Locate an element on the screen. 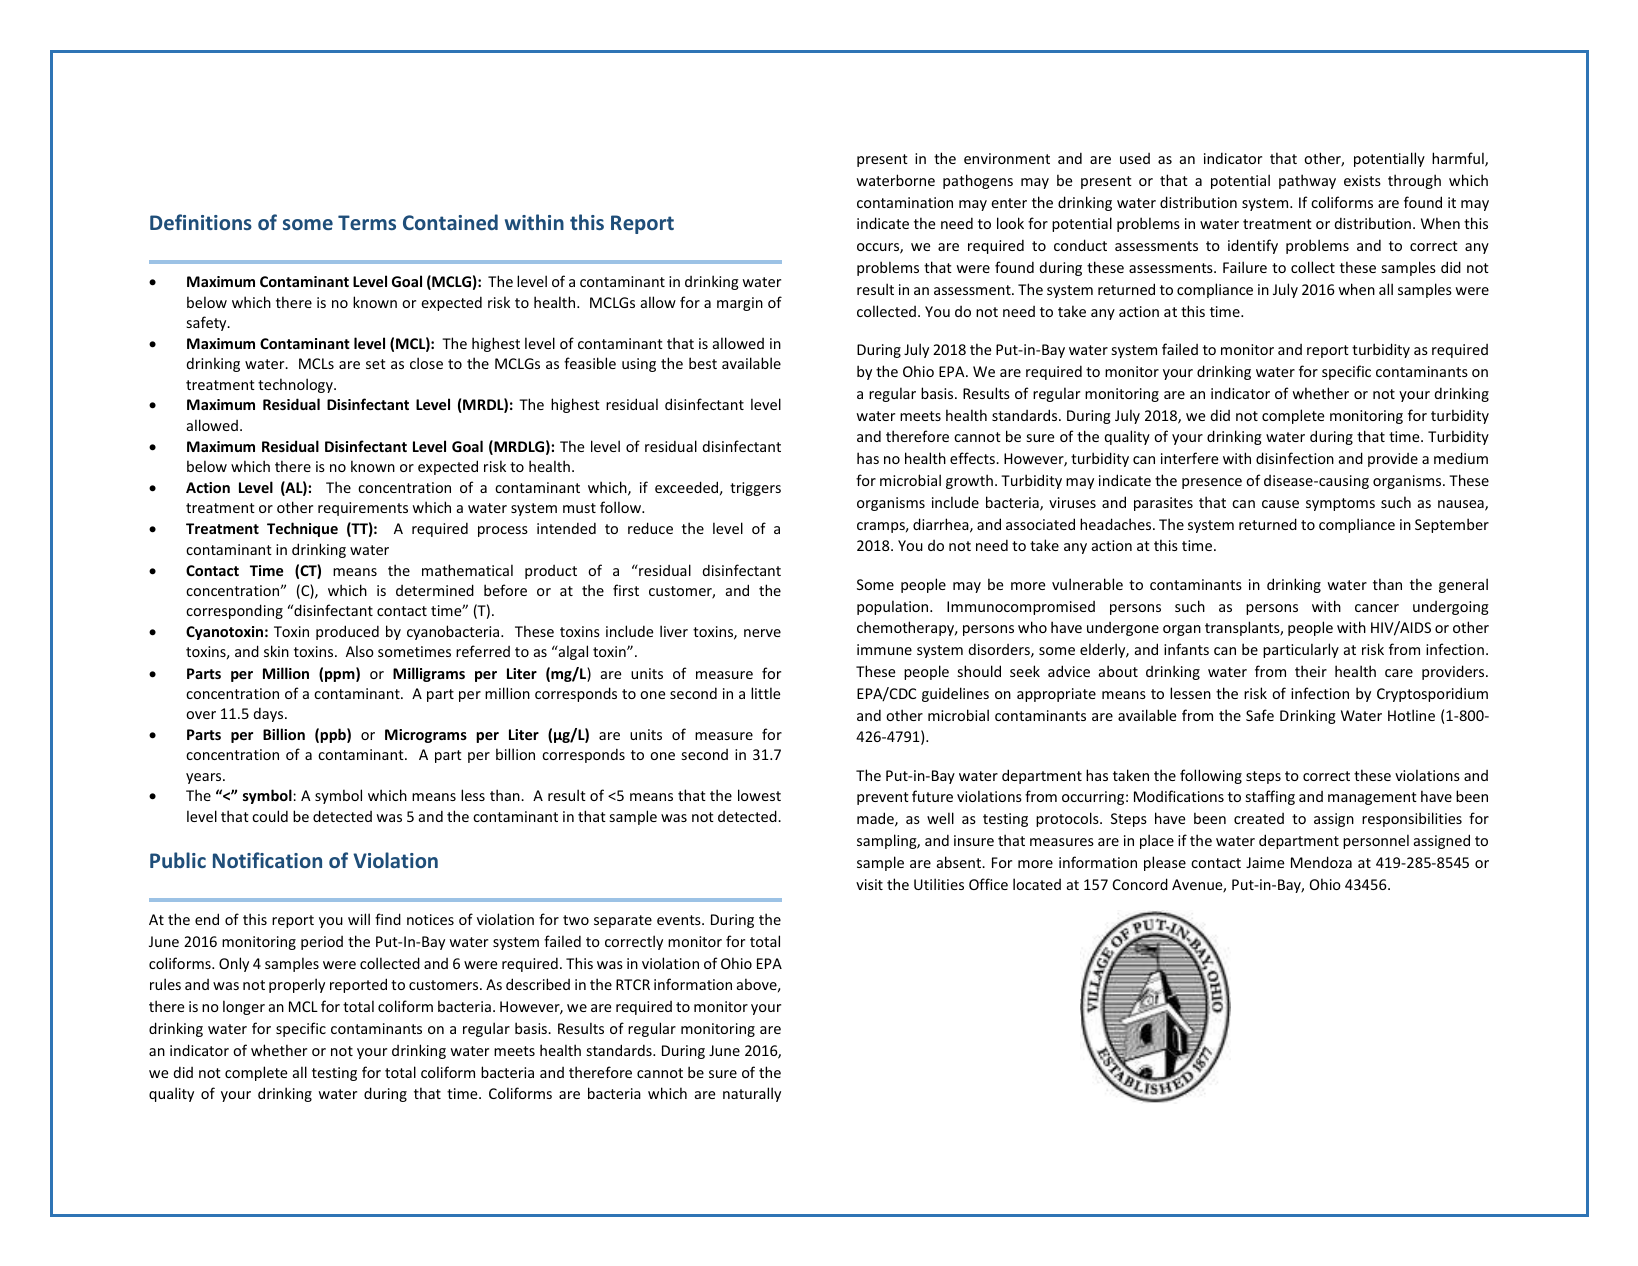 This screenshot has width=1638, height=1266. naturally is located at coordinates (752, 1094).
